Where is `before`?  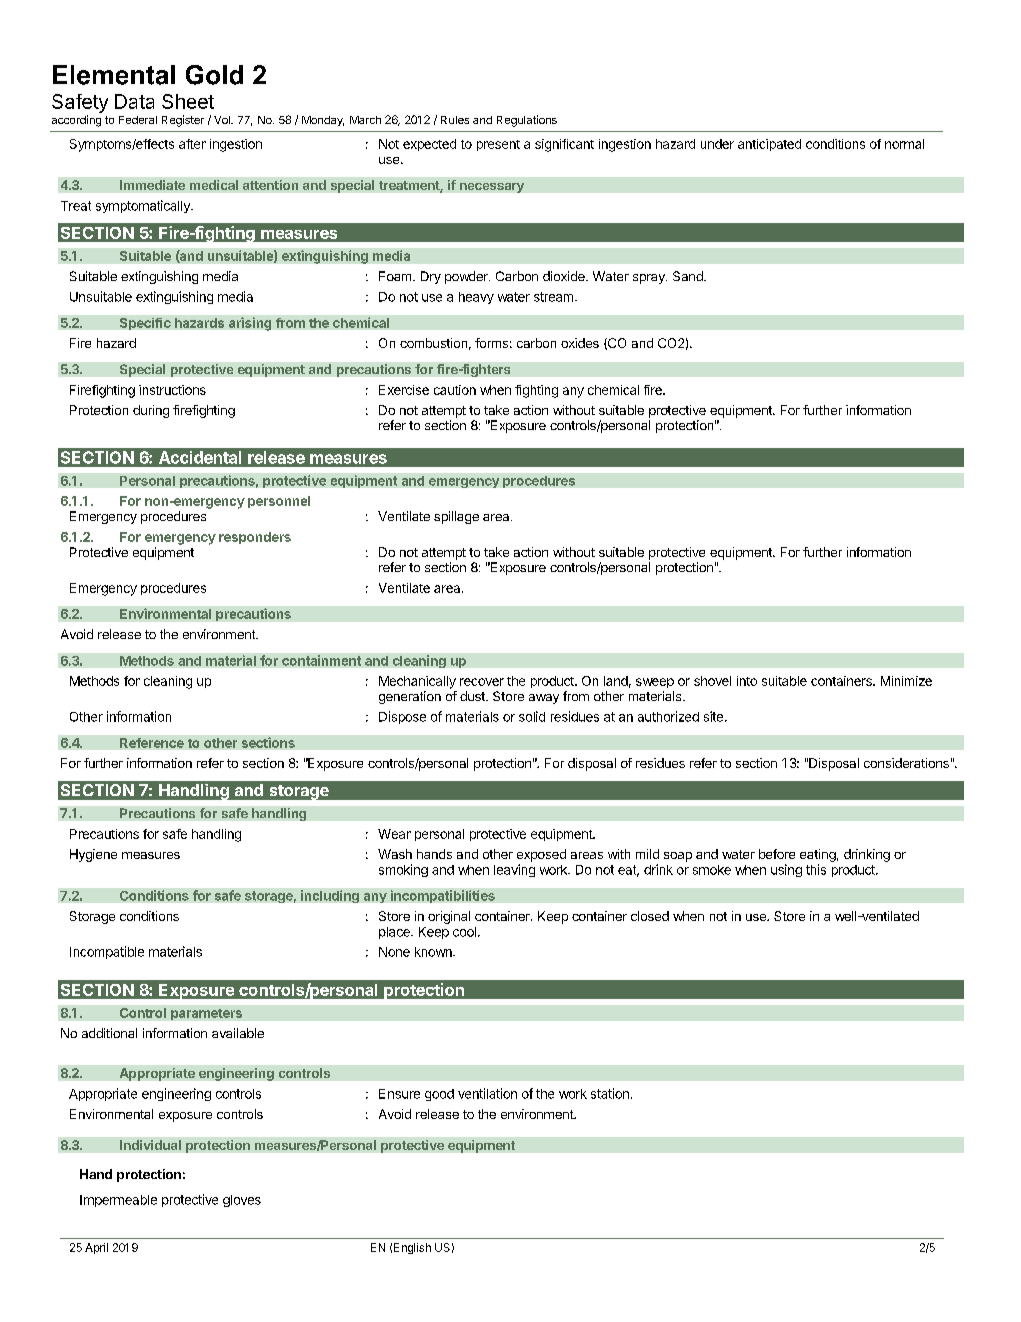
before is located at coordinates (777, 854).
